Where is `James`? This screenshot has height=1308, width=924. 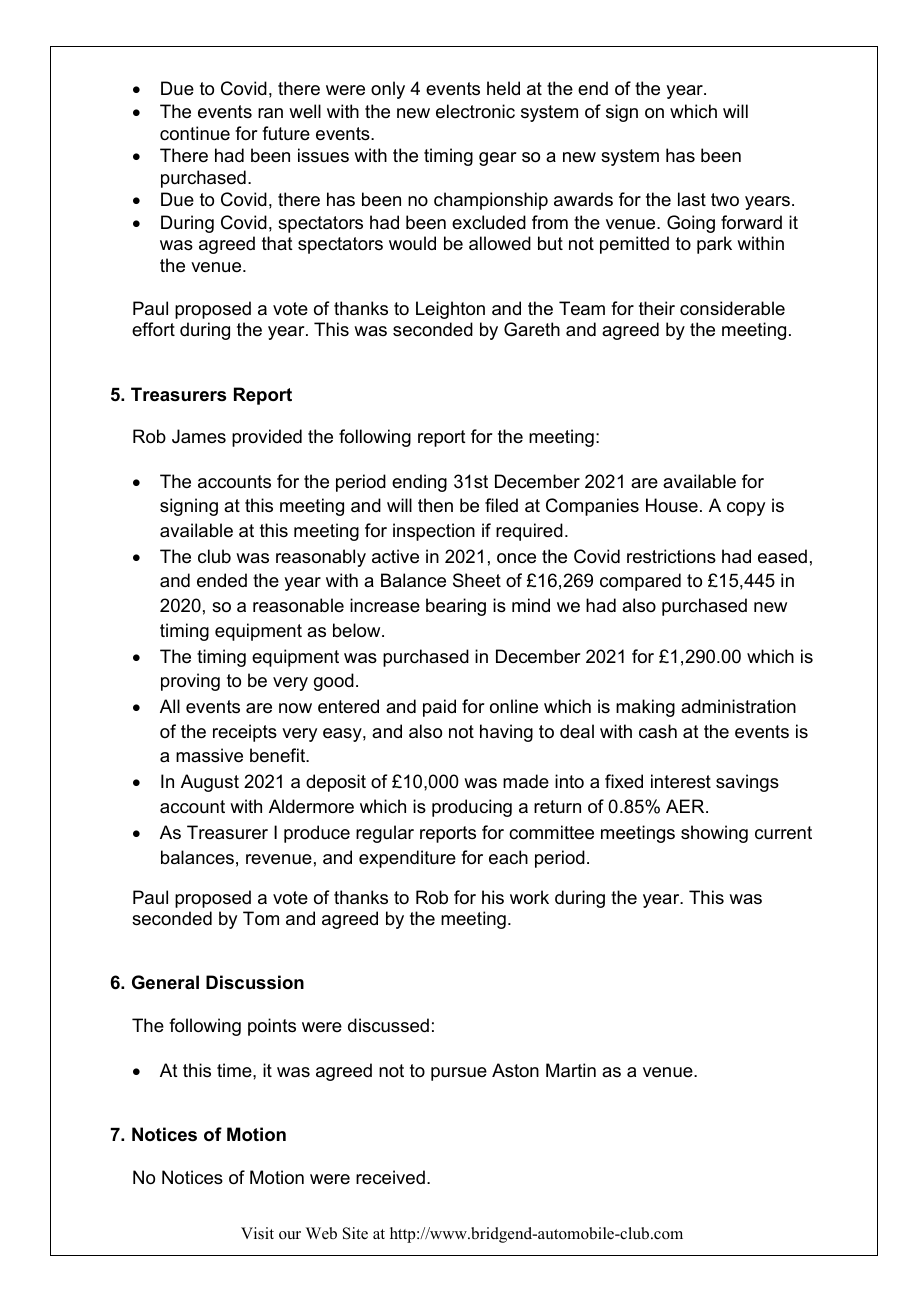 James is located at coordinates (199, 436).
